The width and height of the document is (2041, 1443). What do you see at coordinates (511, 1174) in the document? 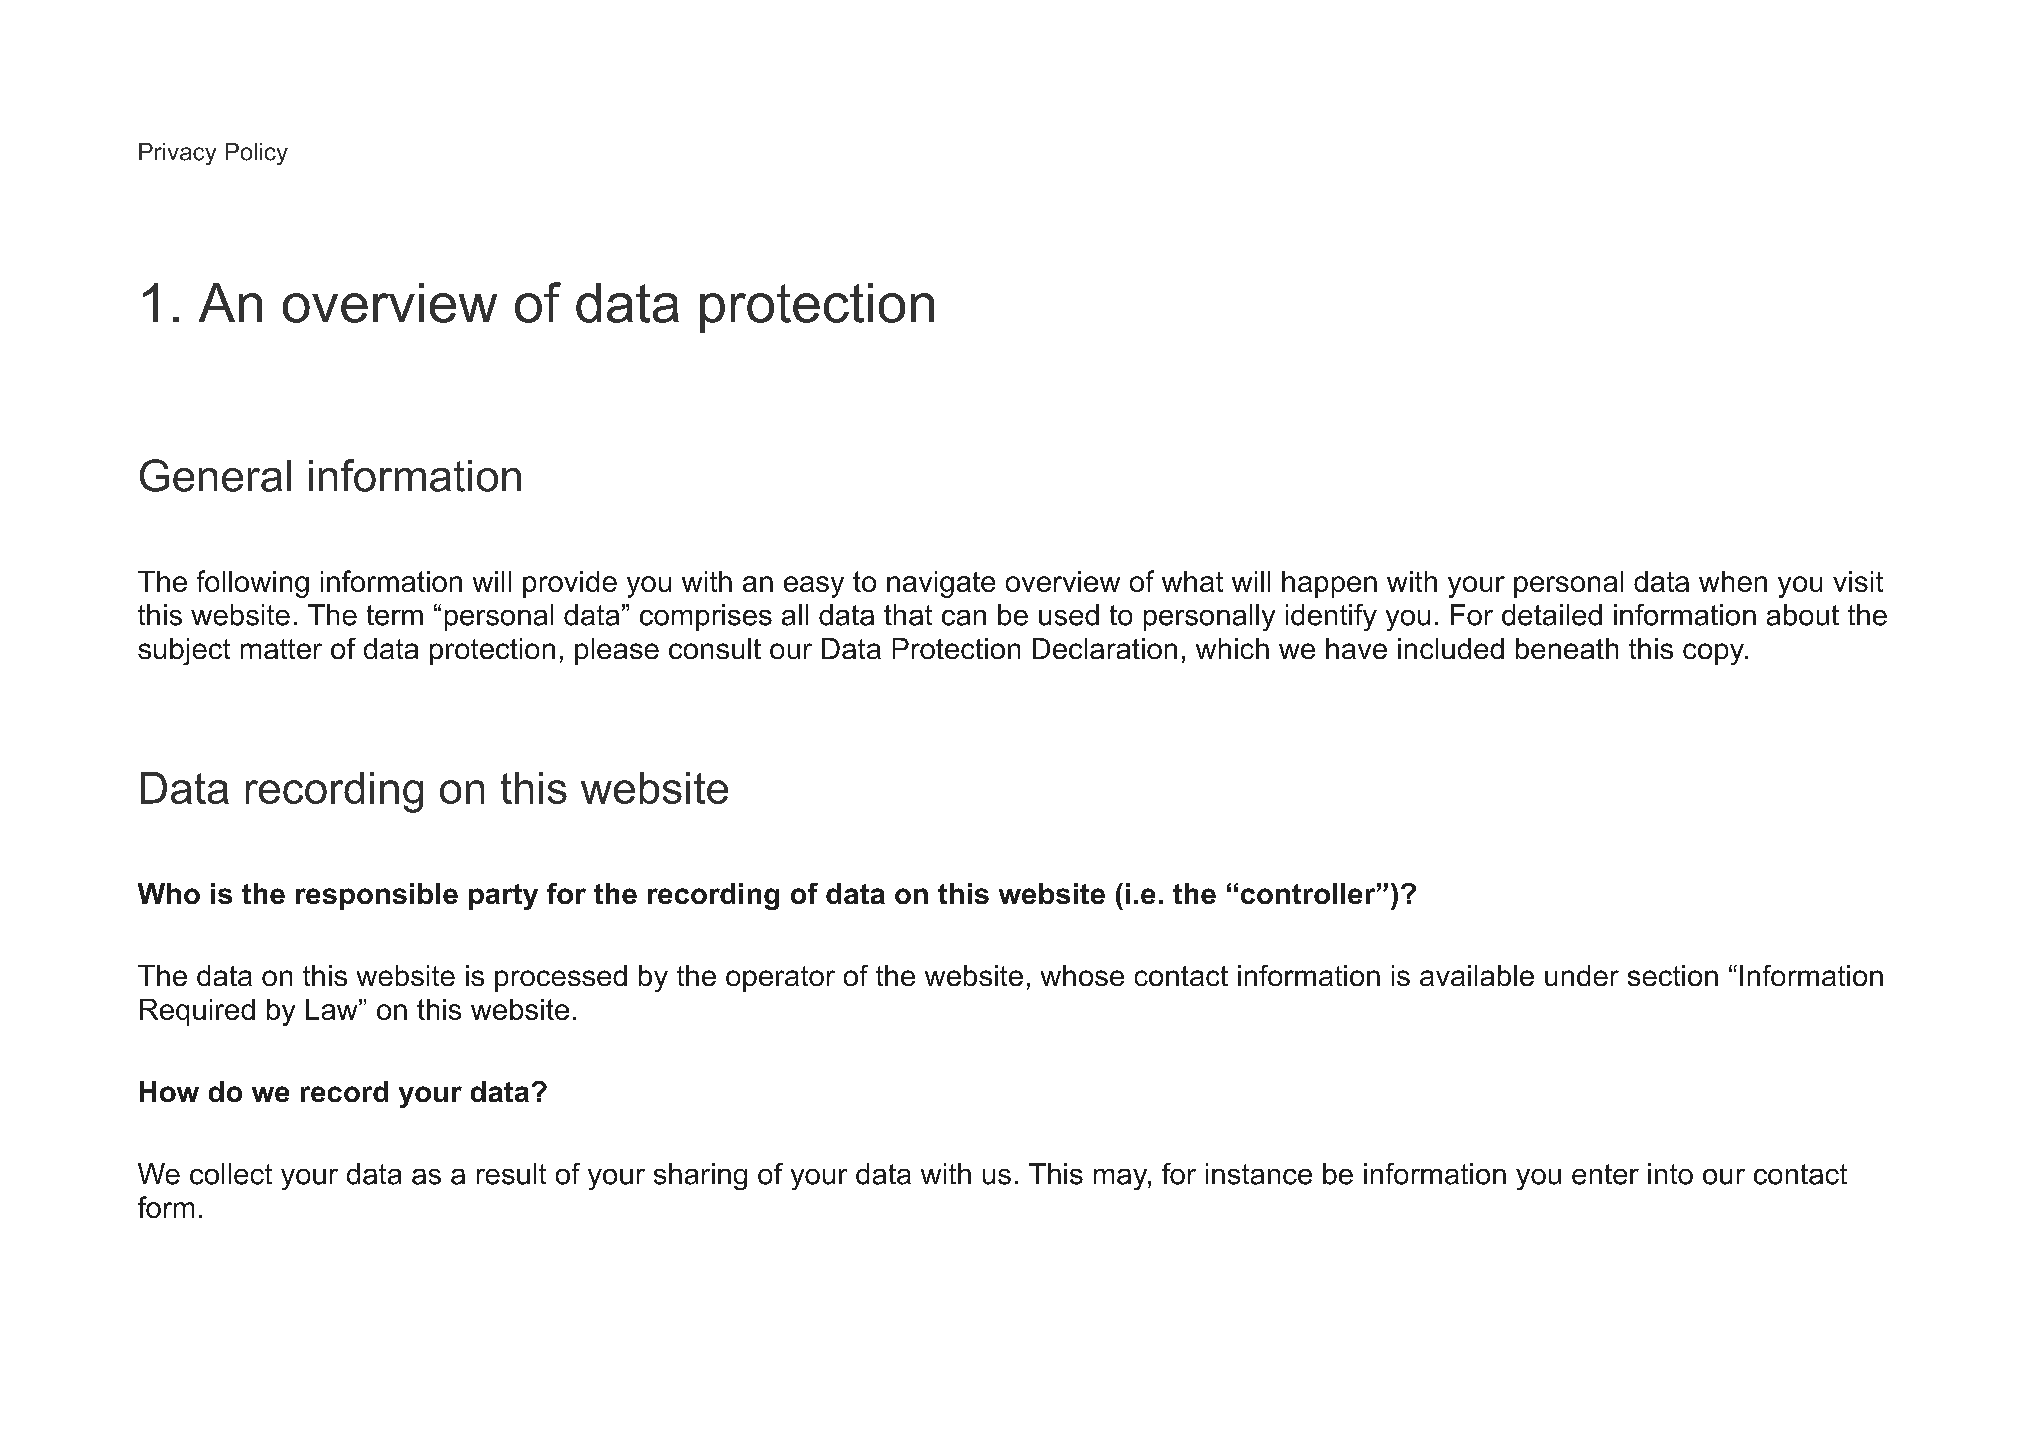
I see `result` at bounding box center [511, 1174].
